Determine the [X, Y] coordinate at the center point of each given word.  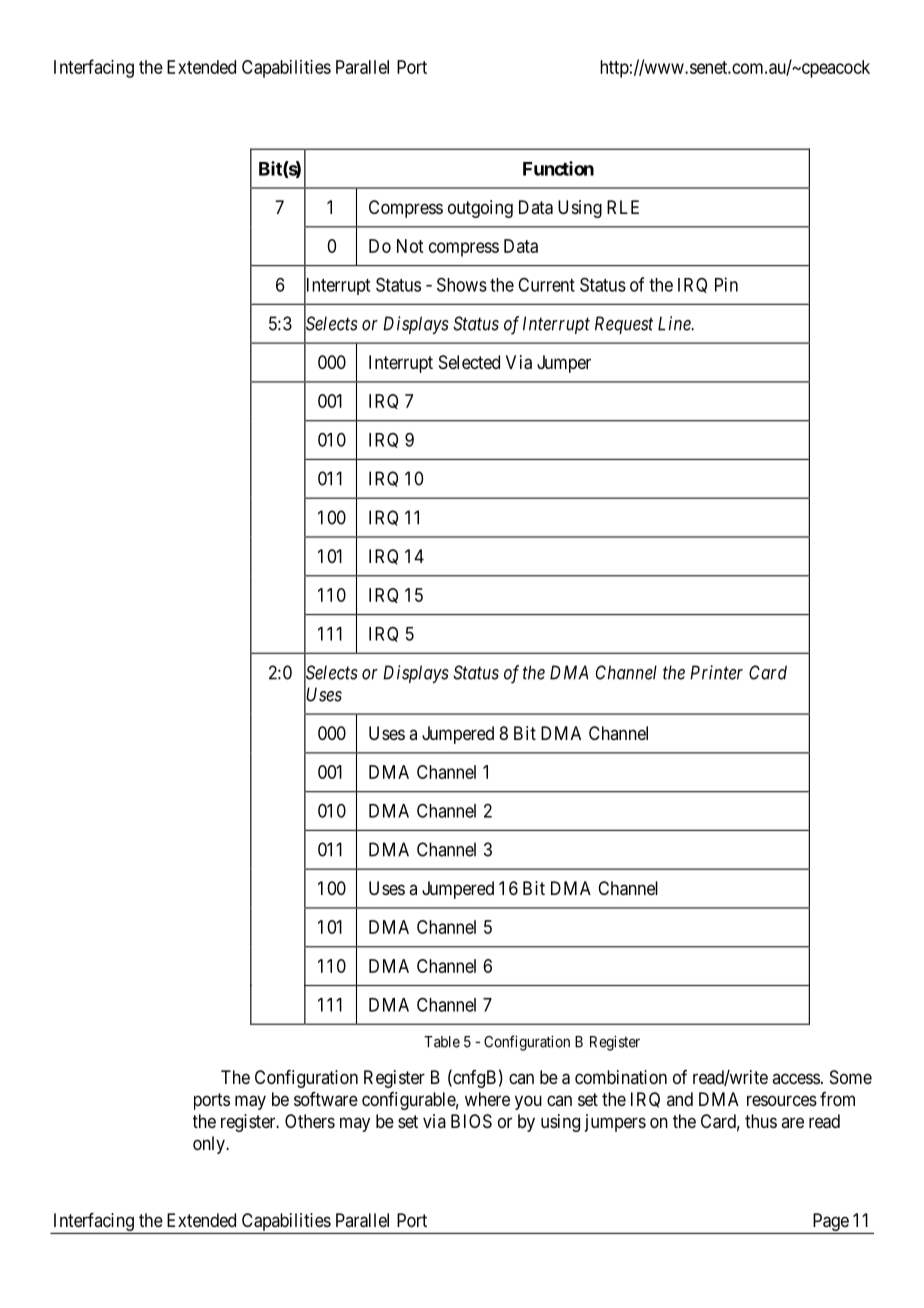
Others [310, 1121]
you [528, 1102]
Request [624, 325]
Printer [716, 672]
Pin [726, 284]
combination [621, 1077]
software [326, 1099]
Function [558, 168]
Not [410, 246]
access [796, 1078]
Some [851, 1077]
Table [442, 1042]
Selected [469, 362]
